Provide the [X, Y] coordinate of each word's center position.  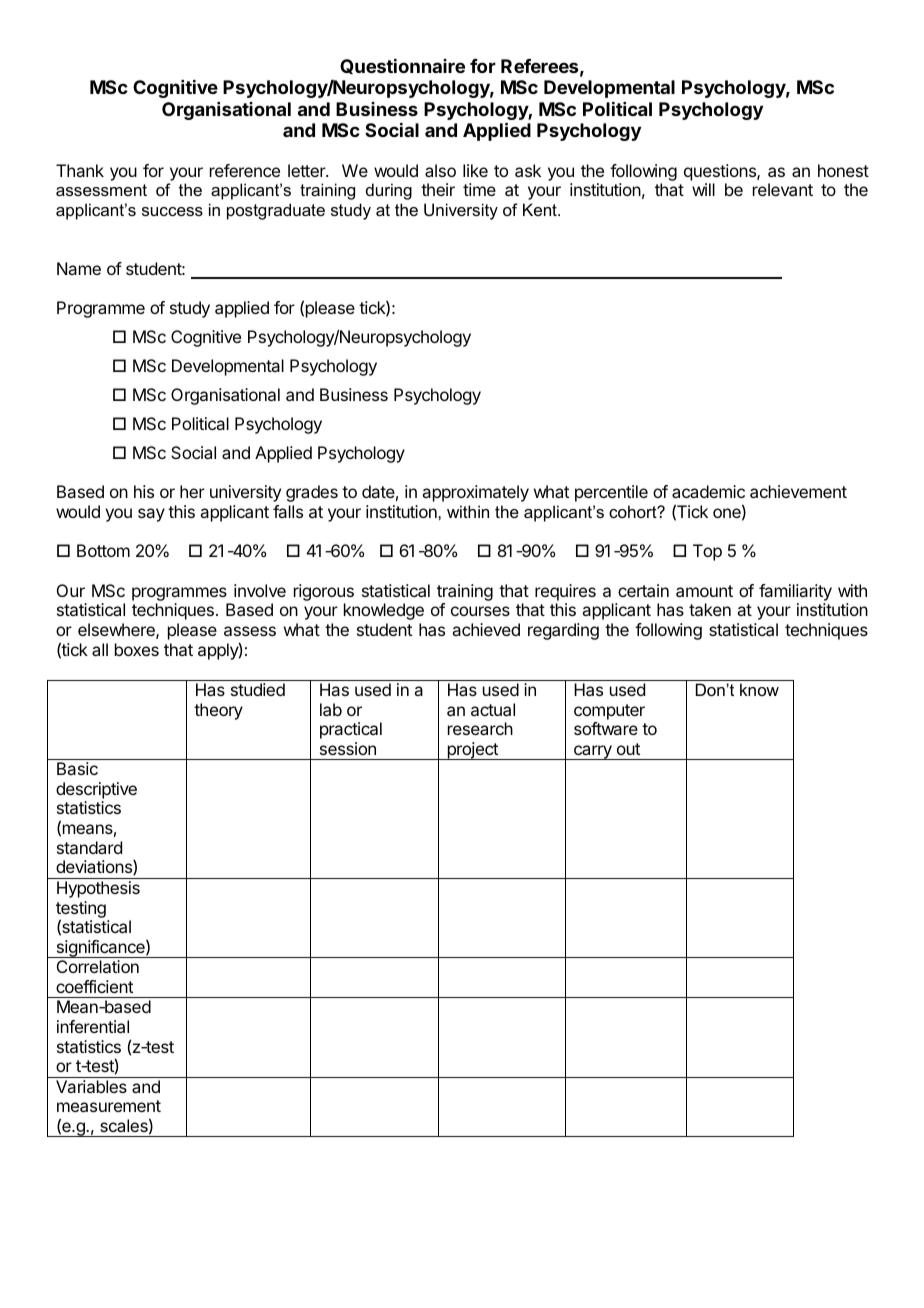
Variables [91, 1086]
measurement [109, 1106]
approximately [475, 493]
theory [218, 711]
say [151, 515]
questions [721, 172]
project [472, 751]
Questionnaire [402, 66]
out [628, 749]
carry [593, 752]
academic [708, 491]
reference [245, 170]
